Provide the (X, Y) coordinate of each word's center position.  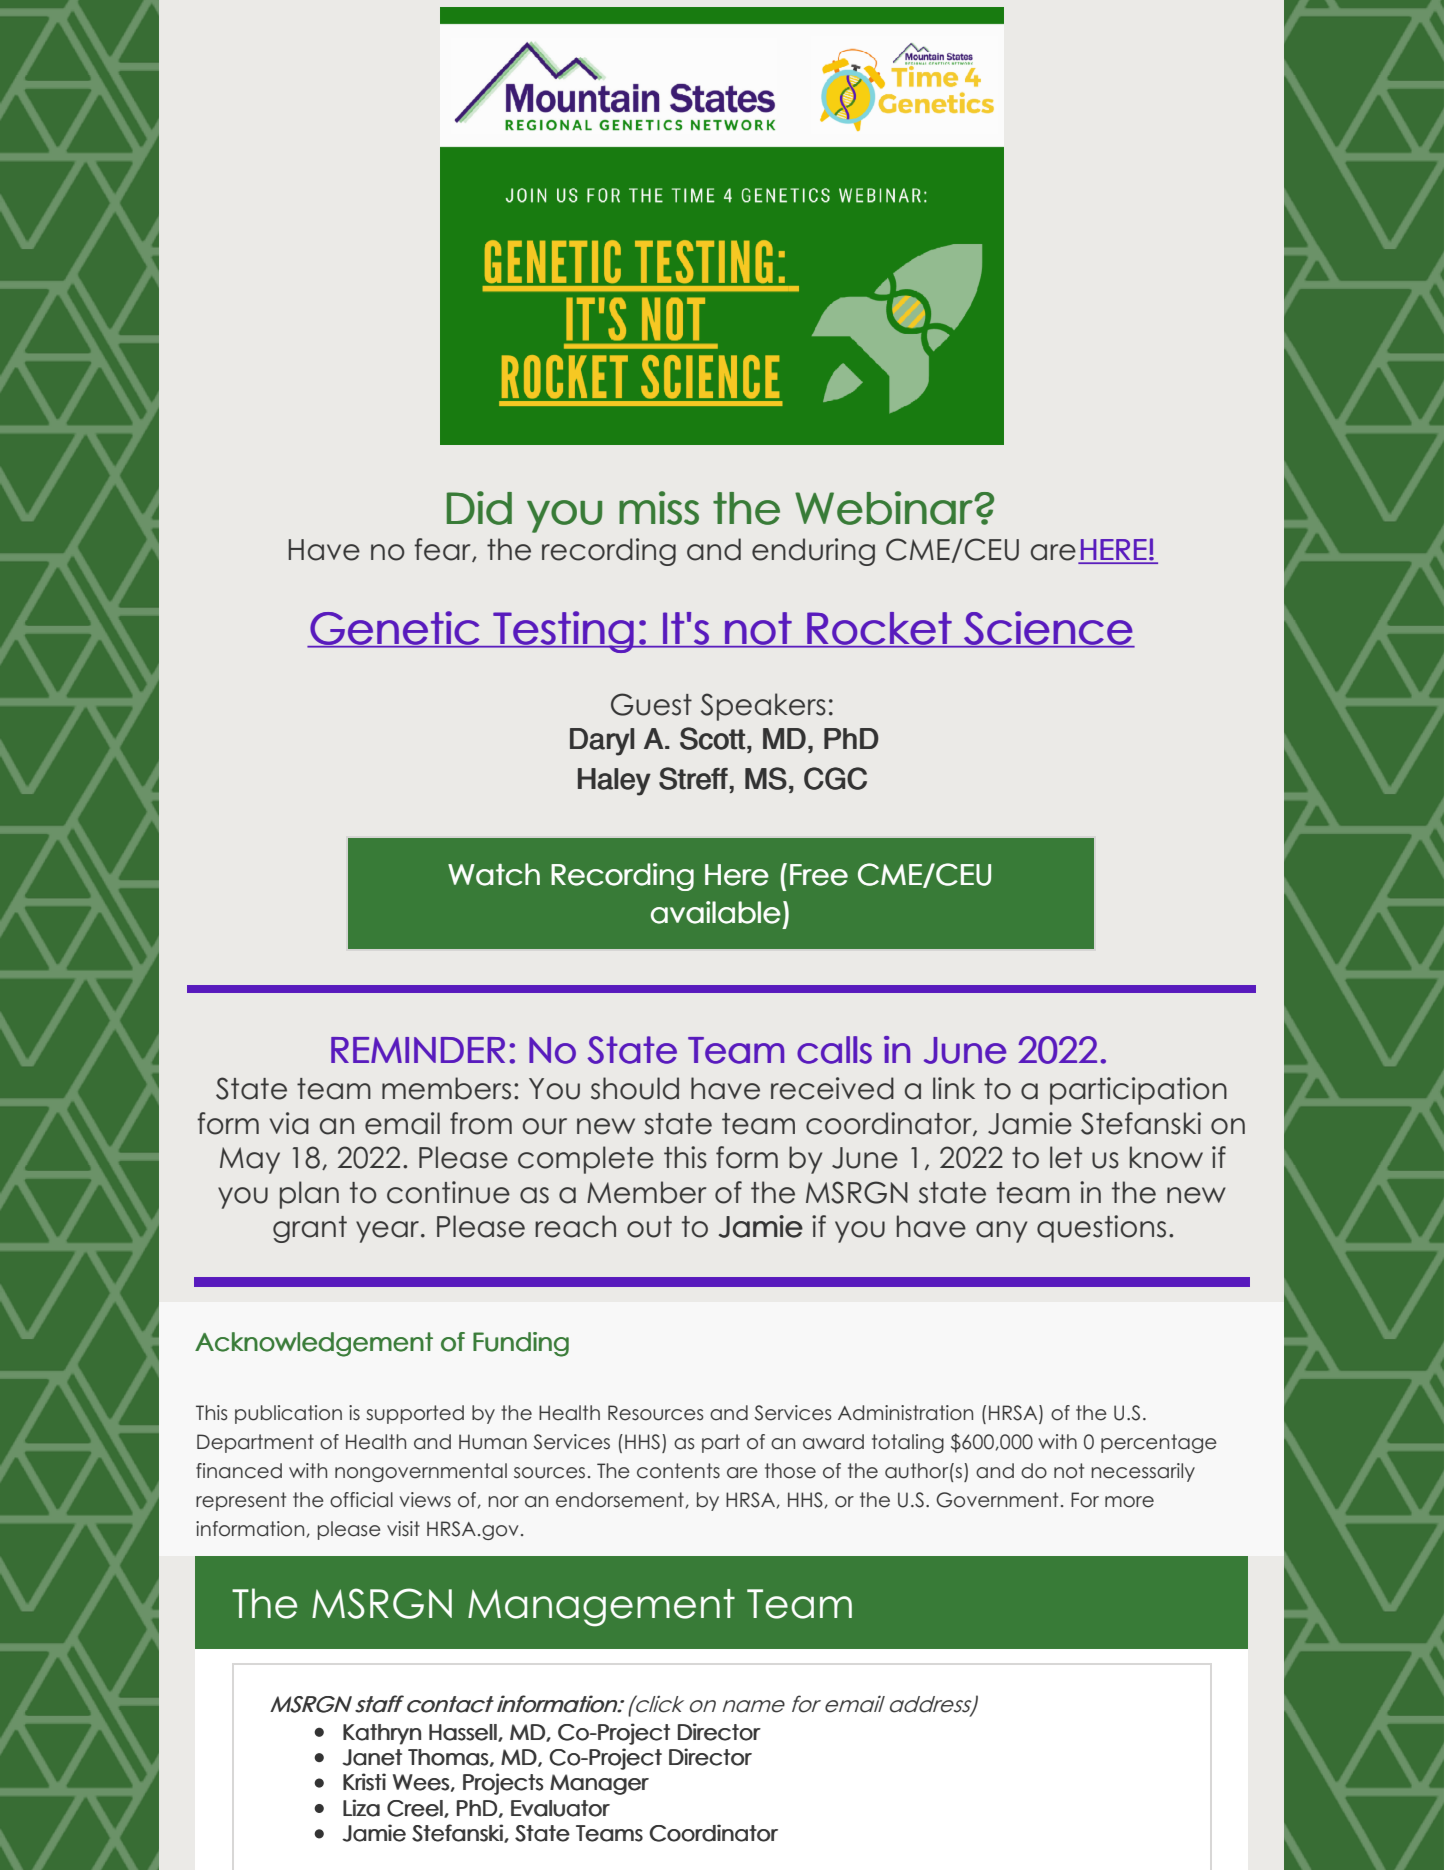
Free (819, 875)
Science (1048, 629)
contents (678, 1471)
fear (443, 550)
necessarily (1143, 1472)
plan (309, 1195)
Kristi (364, 1782)
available (716, 912)
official (361, 1500)
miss (659, 508)
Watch (494, 874)
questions (1101, 1229)
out (649, 1227)
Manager (599, 1784)
